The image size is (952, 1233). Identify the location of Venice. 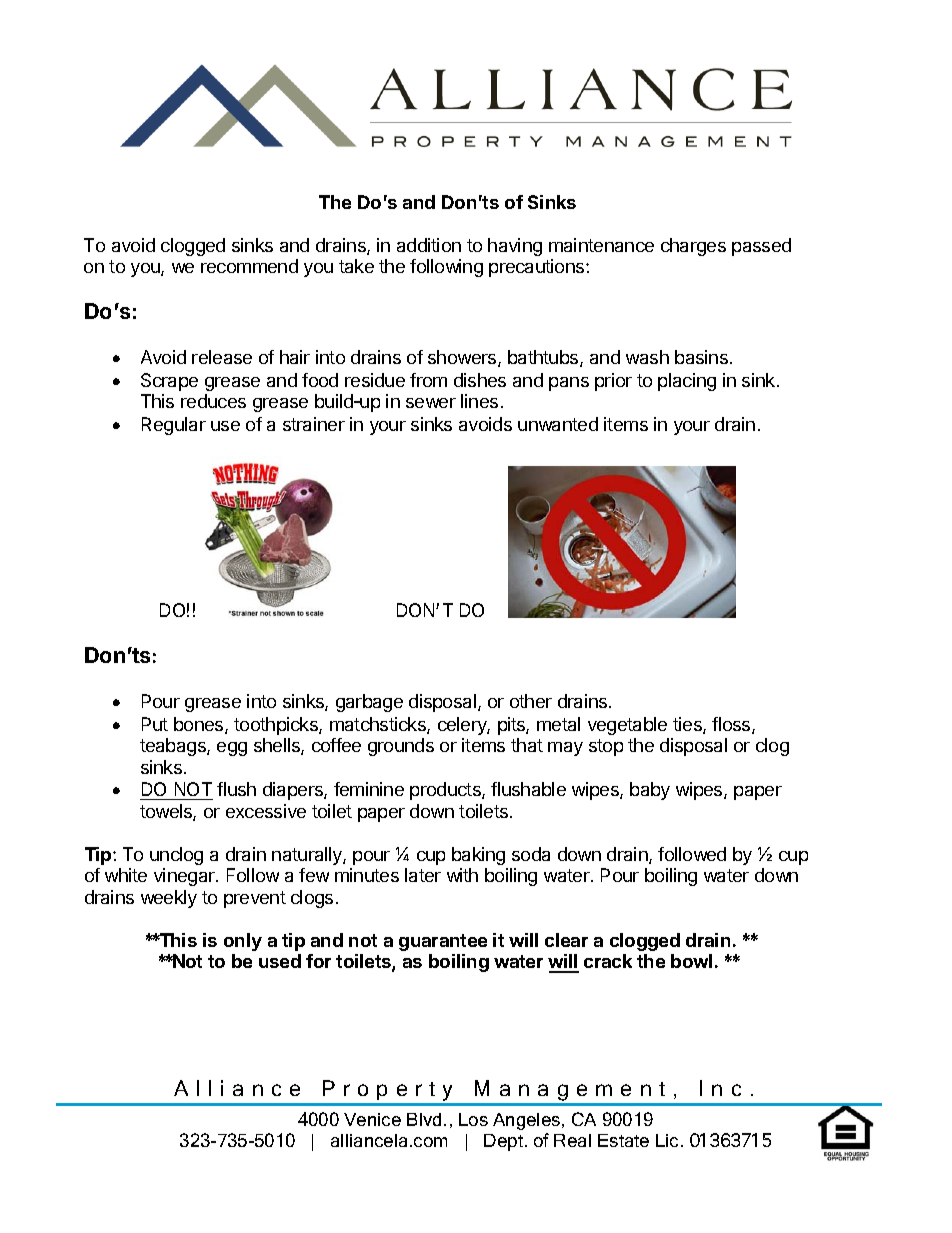
(372, 1119).
